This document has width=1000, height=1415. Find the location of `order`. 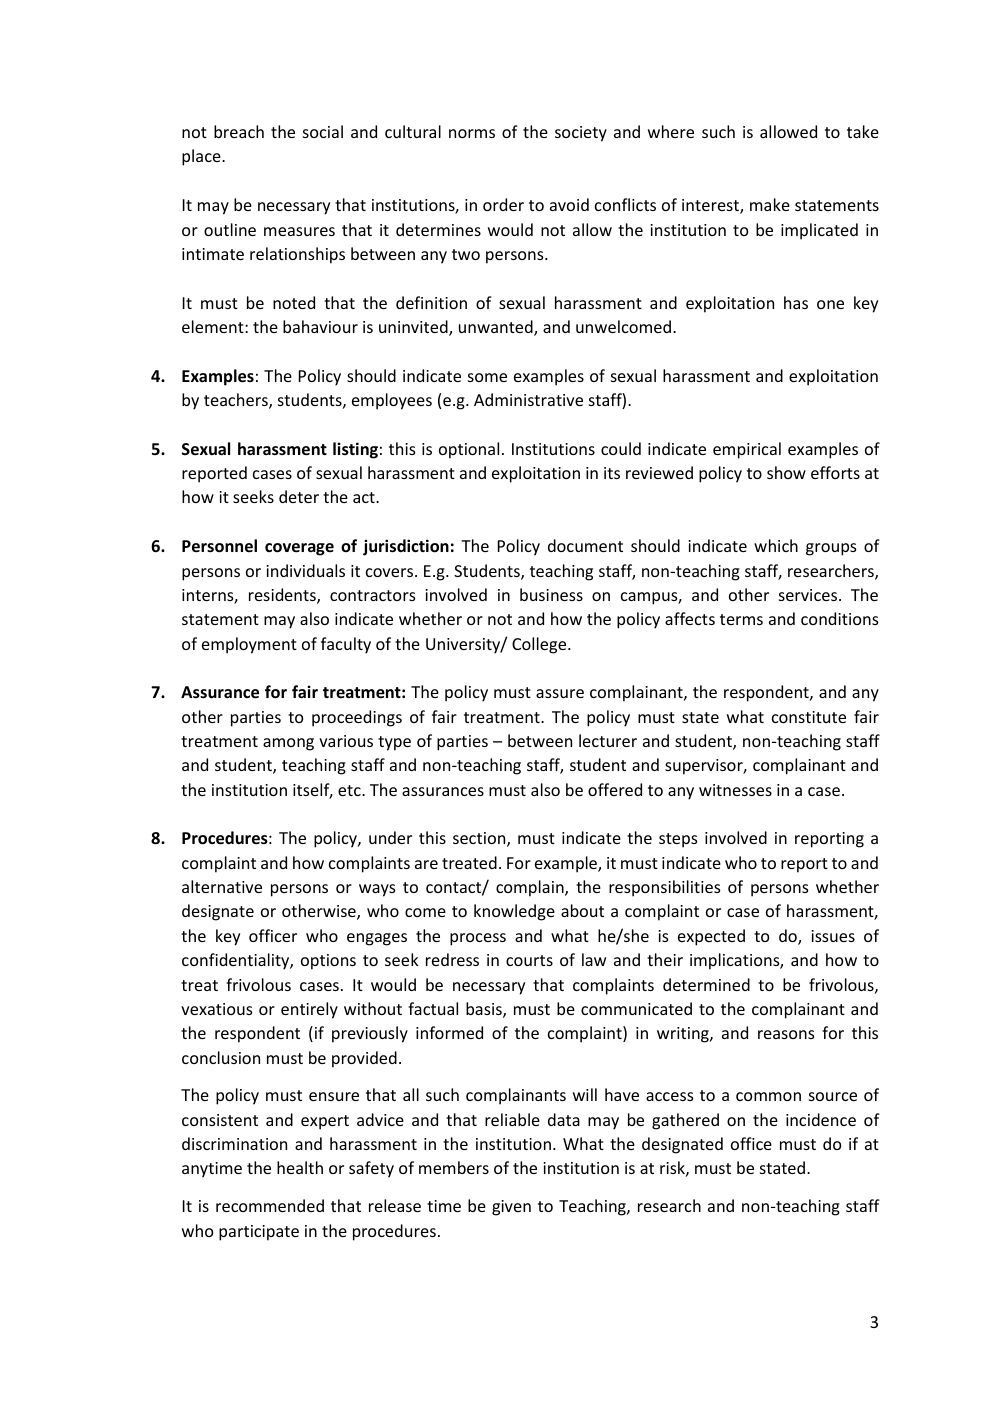

order is located at coordinates (503, 204).
